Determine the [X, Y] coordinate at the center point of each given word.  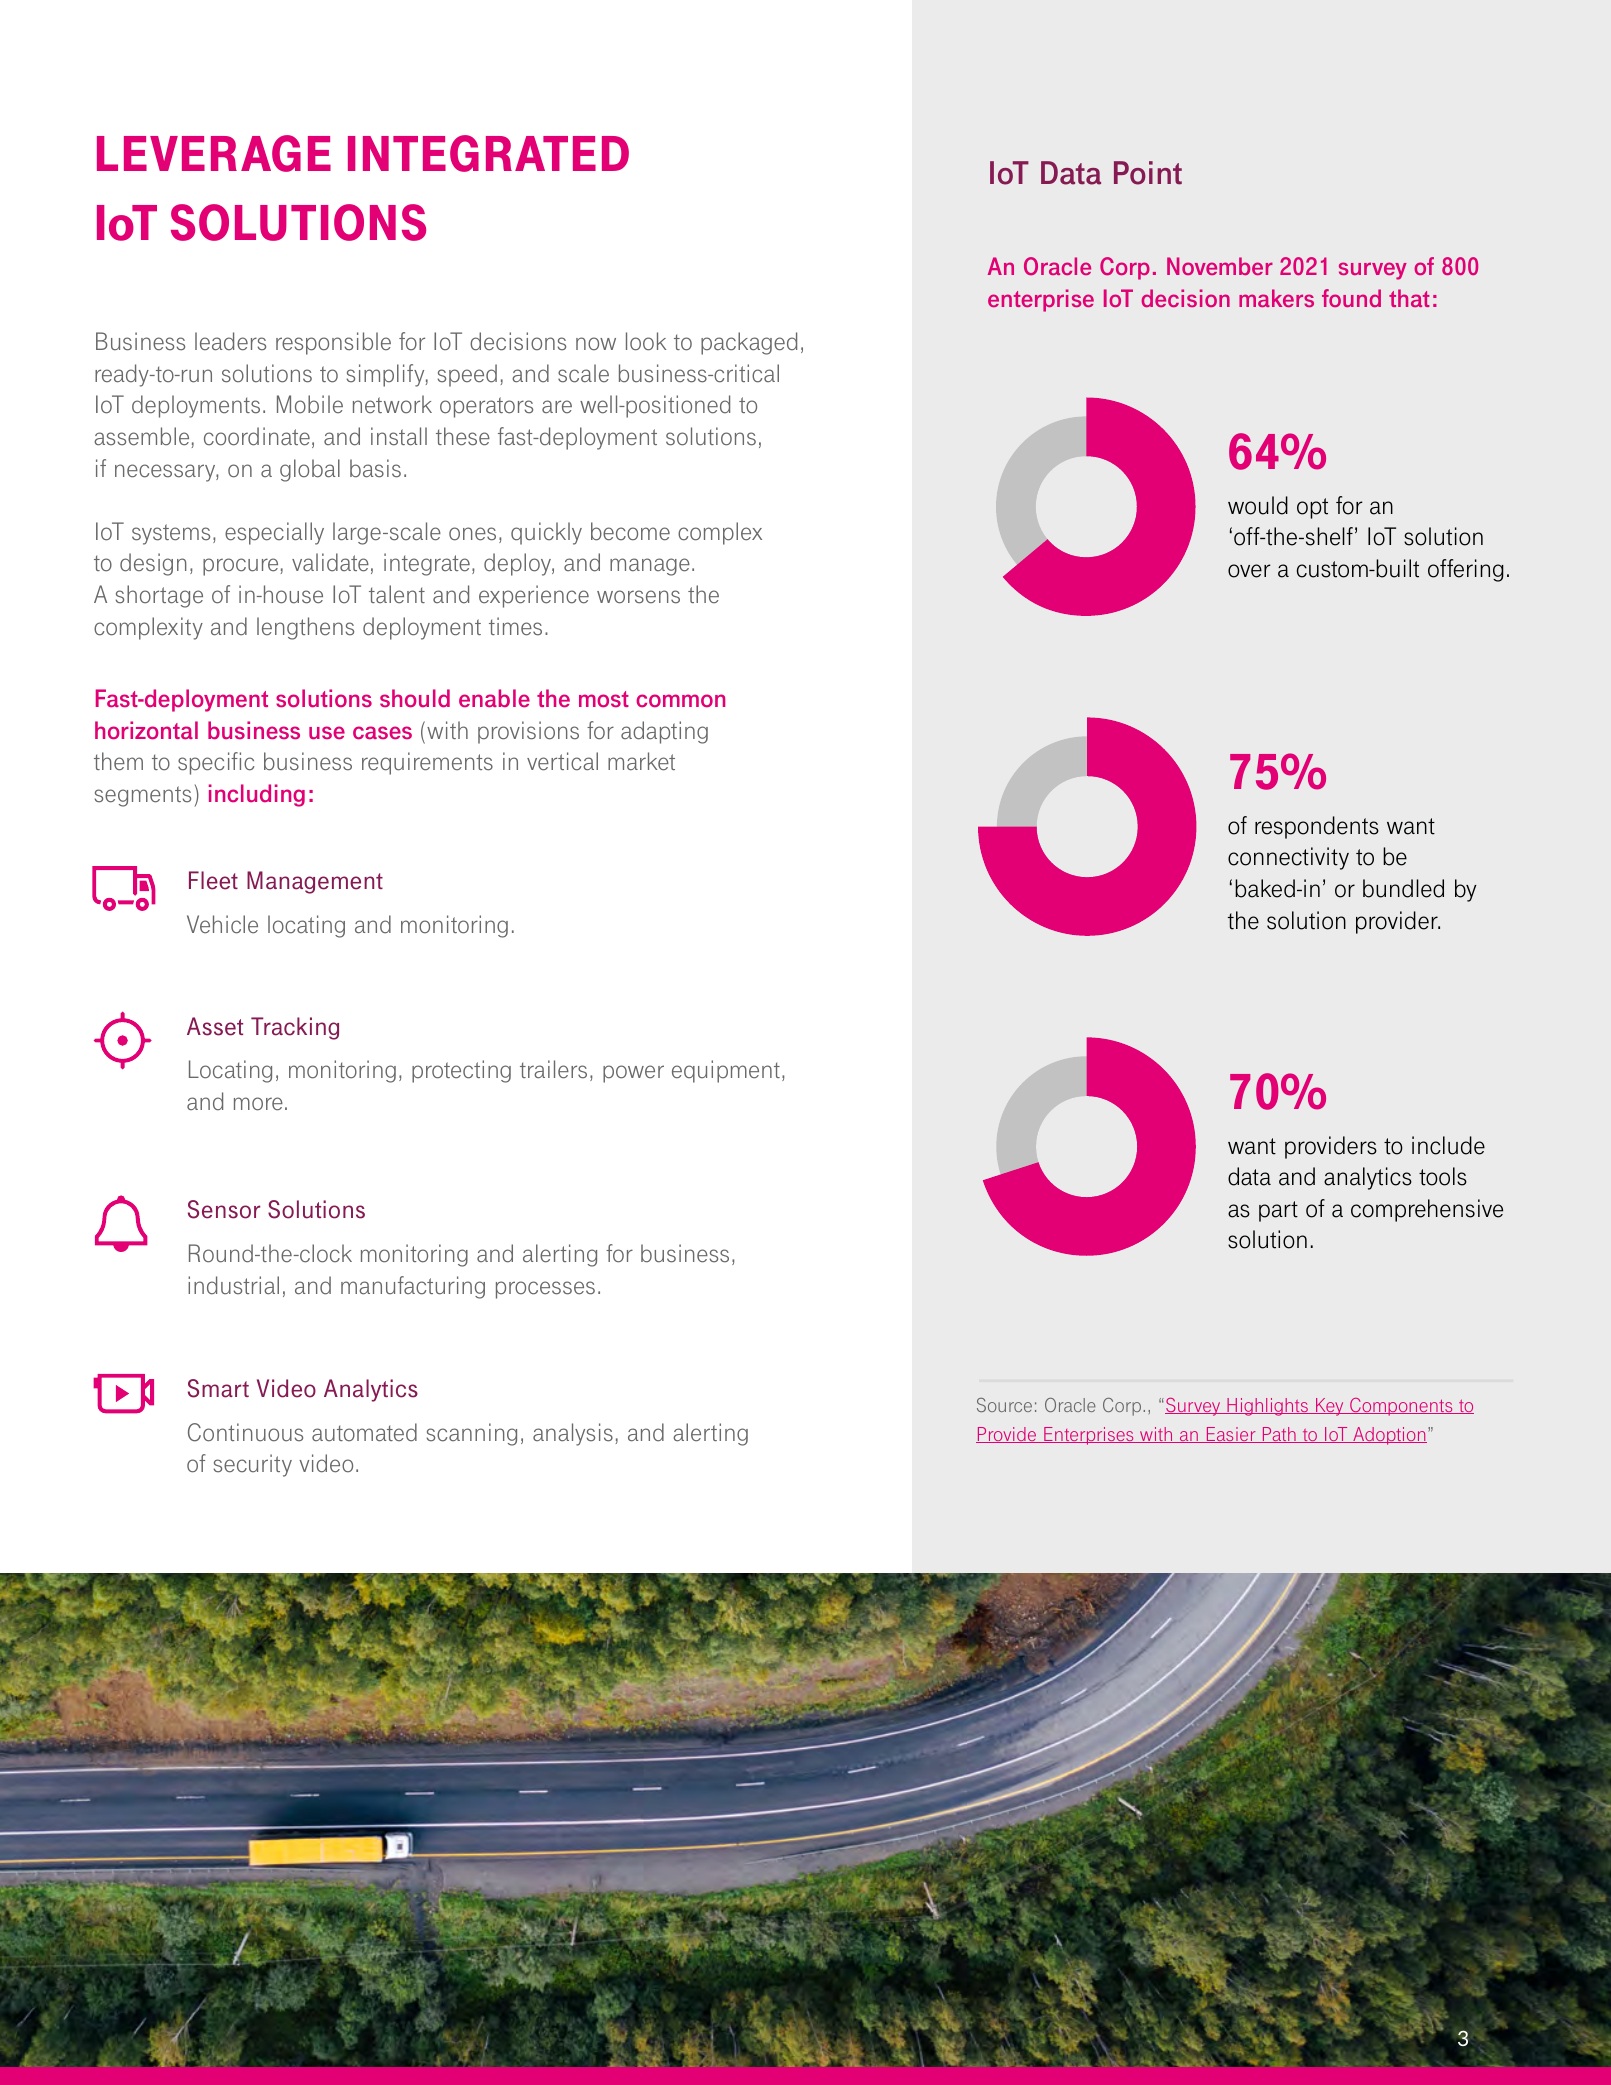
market [641, 761]
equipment [726, 1071]
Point [1148, 173]
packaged [749, 343]
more [258, 1104]
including [257, 795]
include [1448, 1145]
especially [274, 533]
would [1258, 505]
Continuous [245, 1432]
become [630, 531]
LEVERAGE [214, 153]
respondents [1317, 827]
